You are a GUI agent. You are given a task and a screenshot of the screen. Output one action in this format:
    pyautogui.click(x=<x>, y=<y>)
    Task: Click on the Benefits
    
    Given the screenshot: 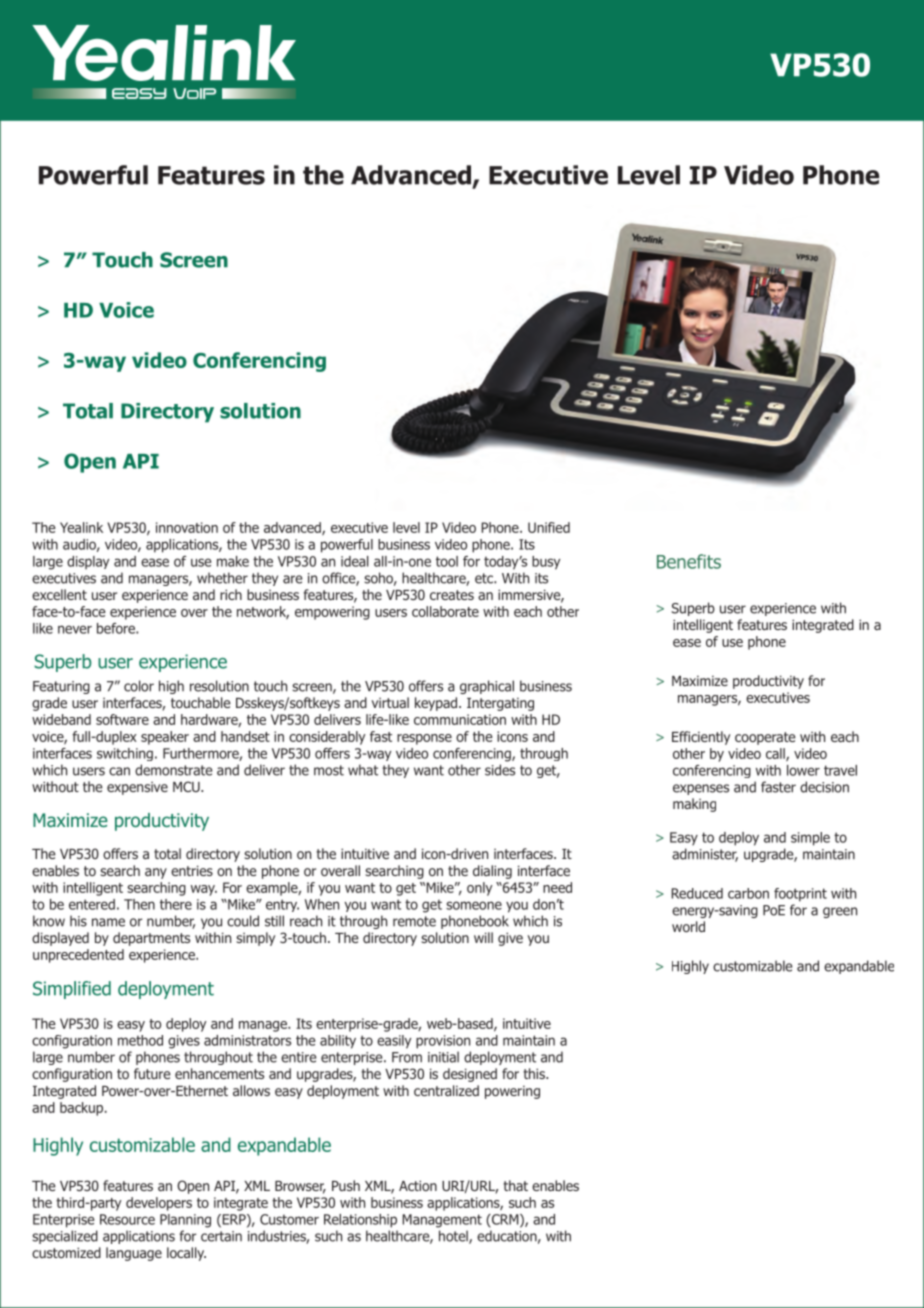 What is the action you would take?
    pyautogui.click(x=689, y=561)
